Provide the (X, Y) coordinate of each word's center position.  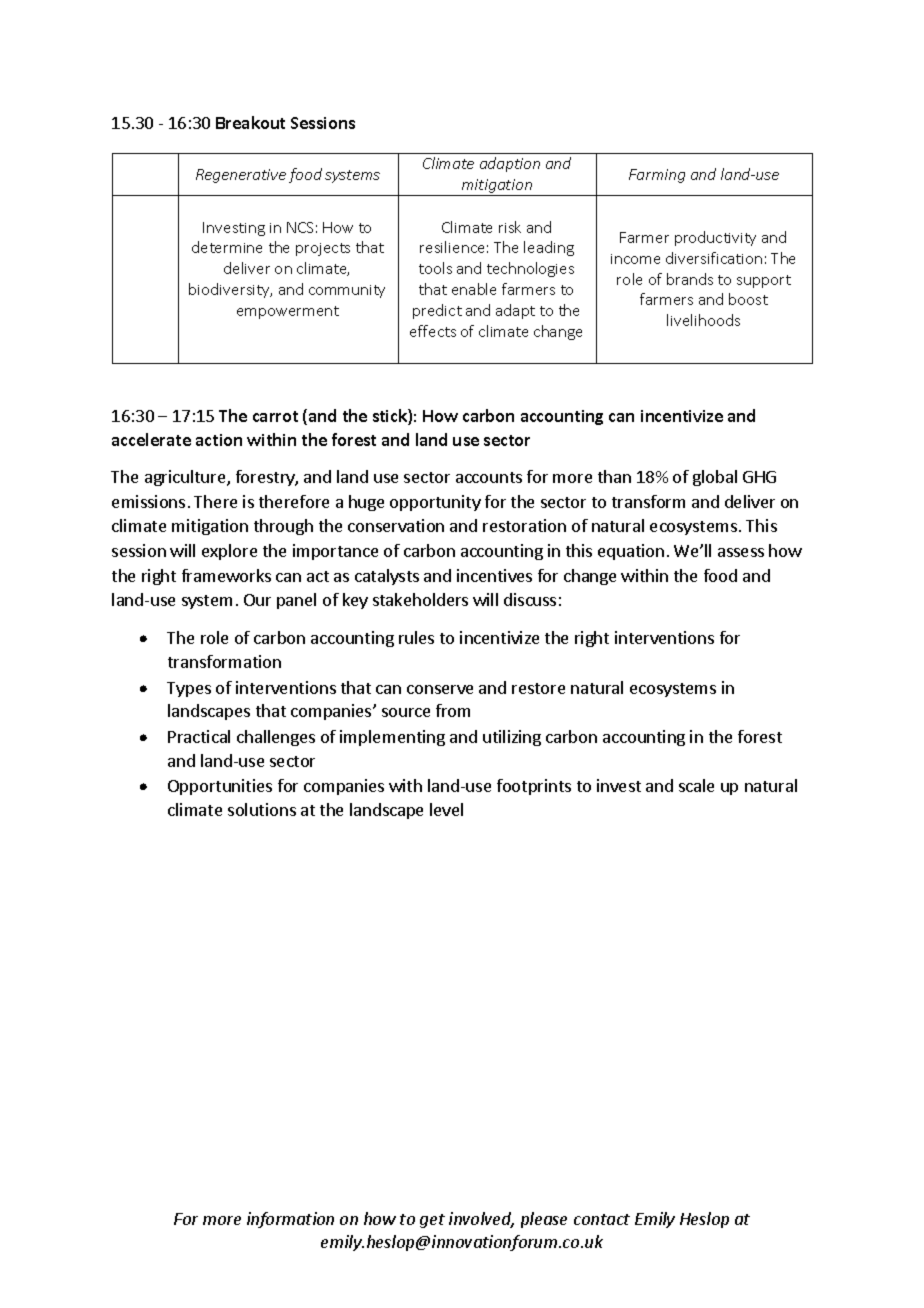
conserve (440, 689)
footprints (534, 787)
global (715, 478)
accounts (489, 477)
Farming (657, 176)
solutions (262, 809)
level (446, 809)
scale (696, 785)
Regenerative (241, 176)
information (290, 1220)
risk (510, 227)
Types (189, 689)
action (219, 440)
